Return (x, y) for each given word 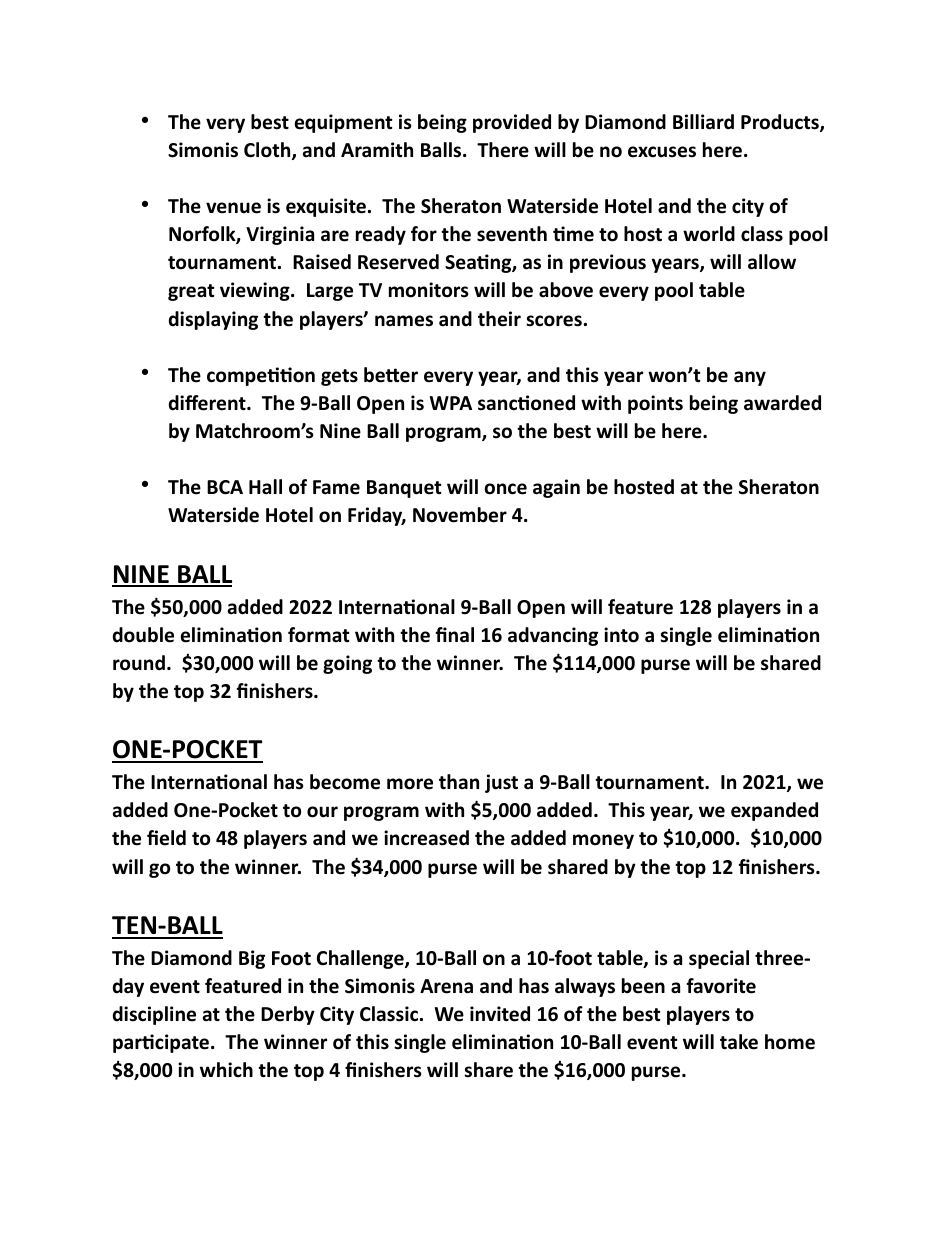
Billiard (703, 122)
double (143, 635)
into (621, 635)
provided (512, 123)
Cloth (268, 151)
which (226, 1070)
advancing (553, 636)
